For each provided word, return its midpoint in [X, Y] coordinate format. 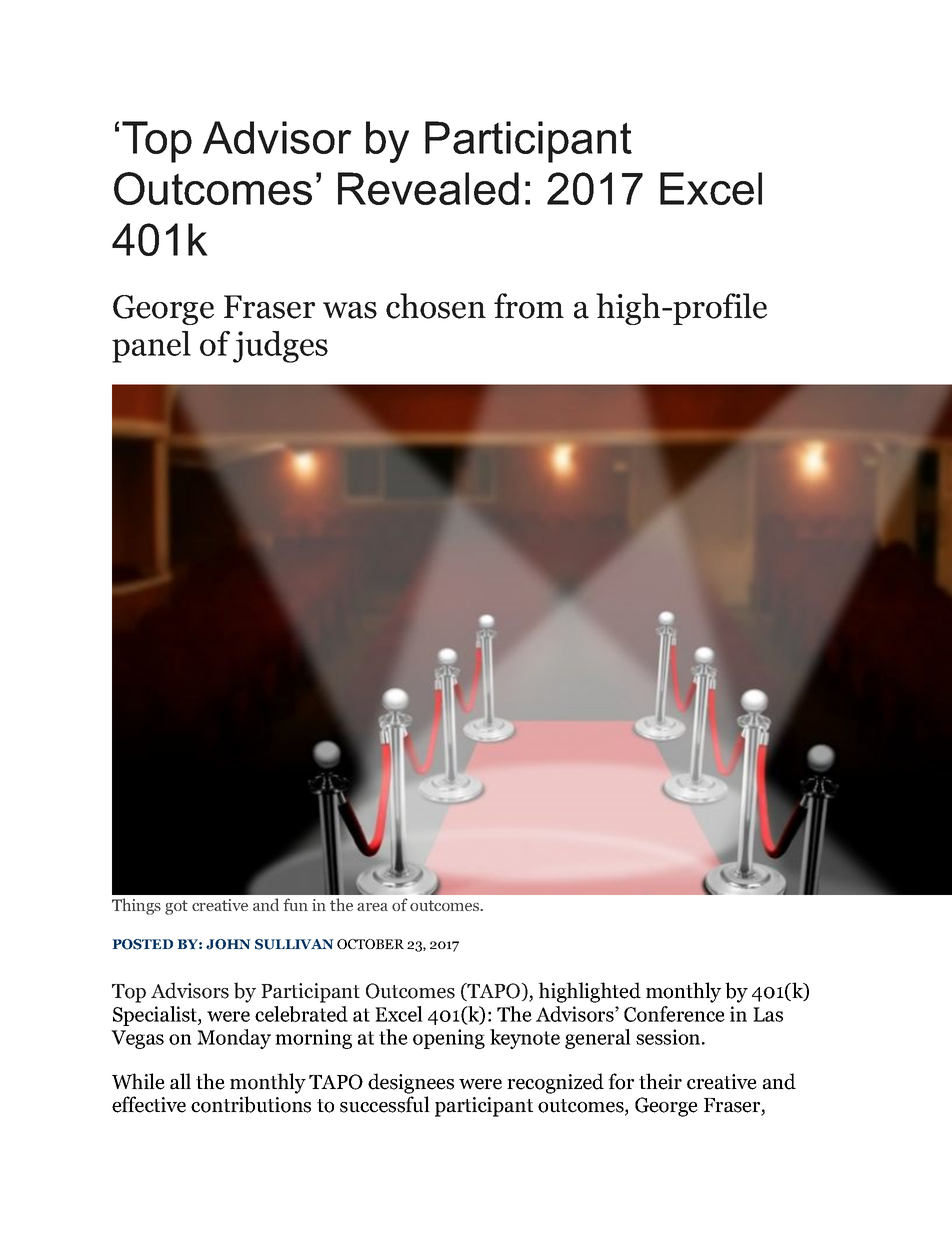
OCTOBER [370, 944]
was [350, 310]
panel [151, 347]
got [176, 907]
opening [449, 1039]
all [180, 1081]
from [529, 306]
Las [768, 1014]
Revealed [428, 188]
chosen [436, 306]
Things [136, 906]
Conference [674, 1014]
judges [280, 347]
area [372, 907]
